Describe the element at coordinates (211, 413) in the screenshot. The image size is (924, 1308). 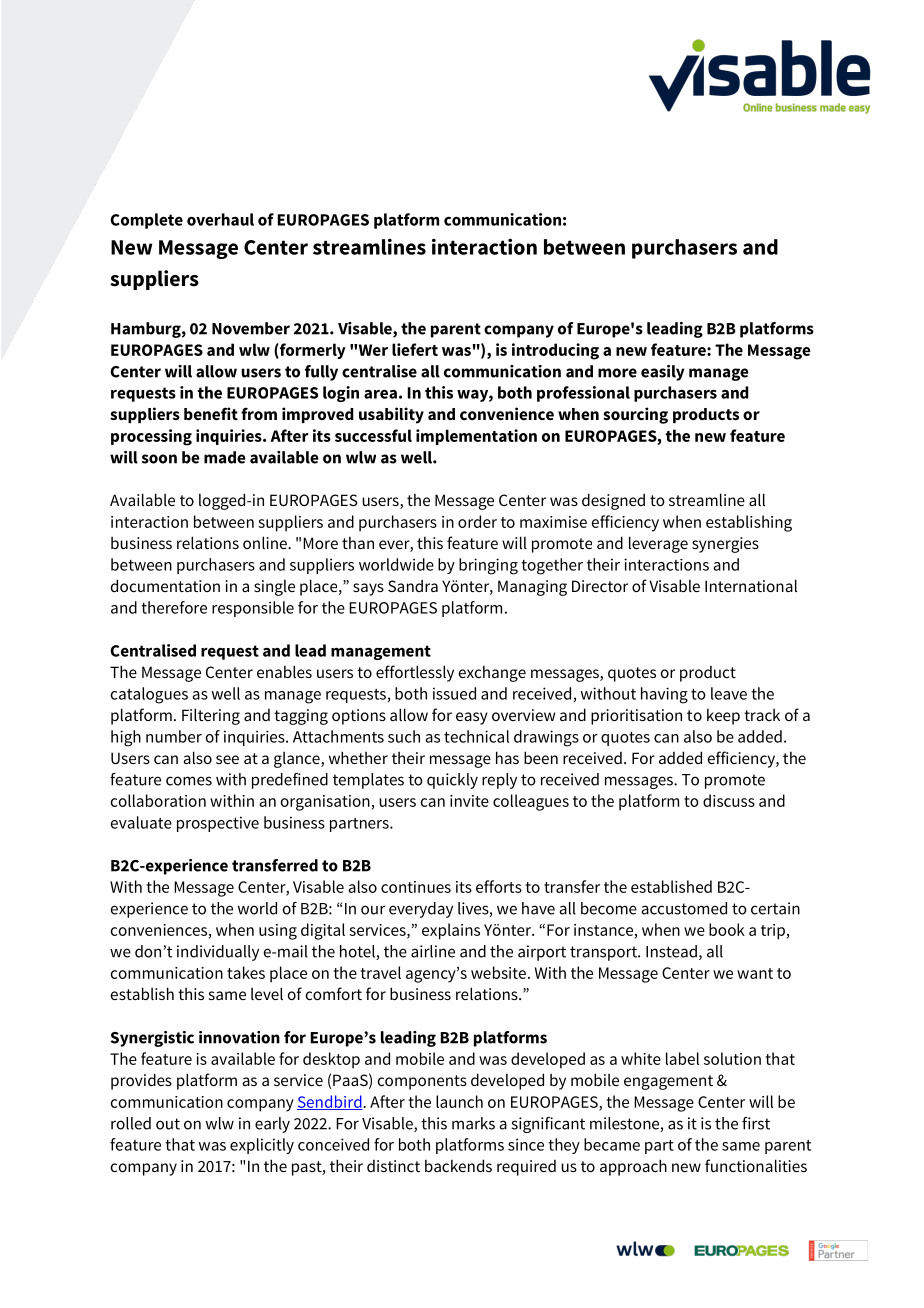
I see `benefit` at that location.
